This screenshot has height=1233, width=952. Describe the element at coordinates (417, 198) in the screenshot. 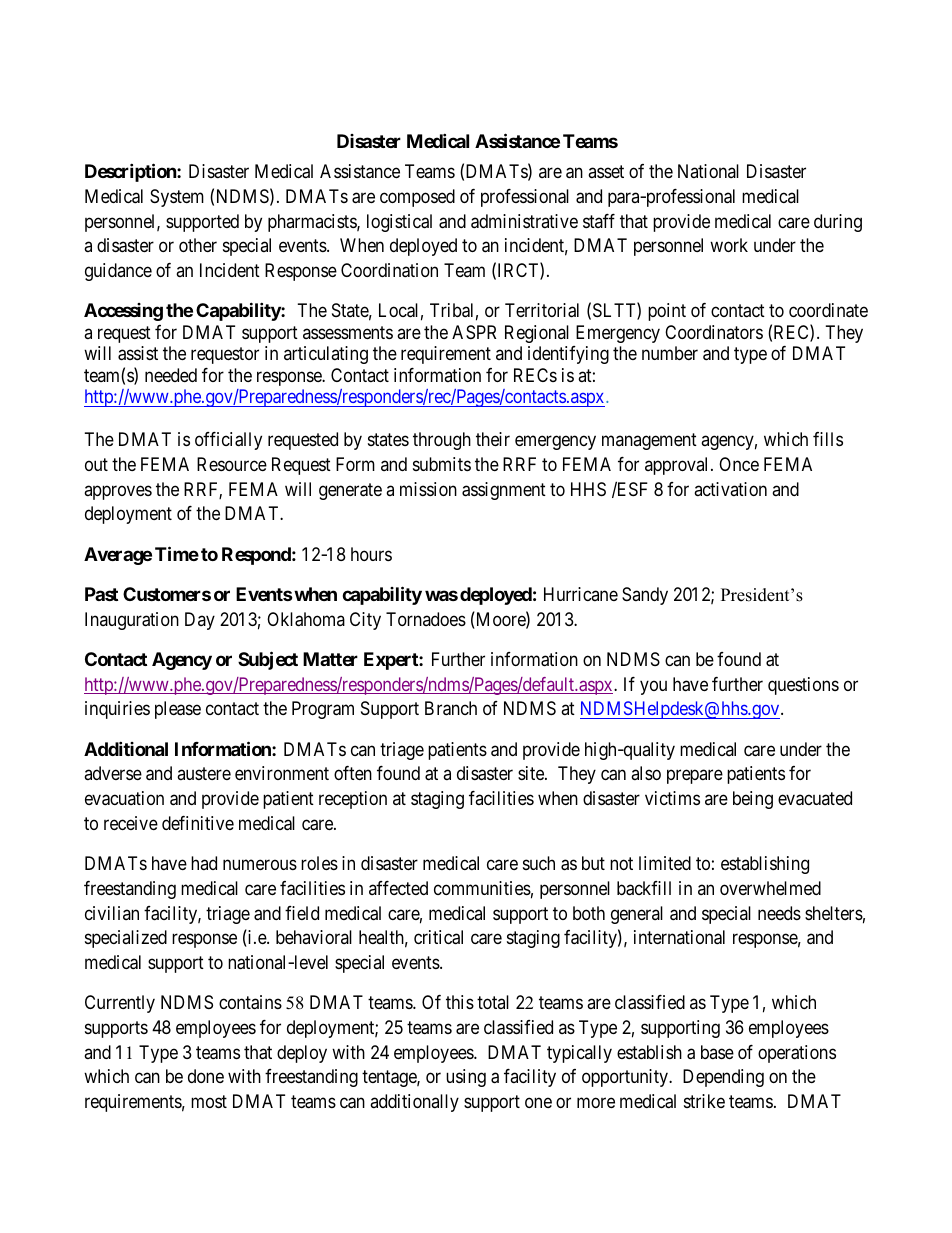

I see `composed` at that location.
